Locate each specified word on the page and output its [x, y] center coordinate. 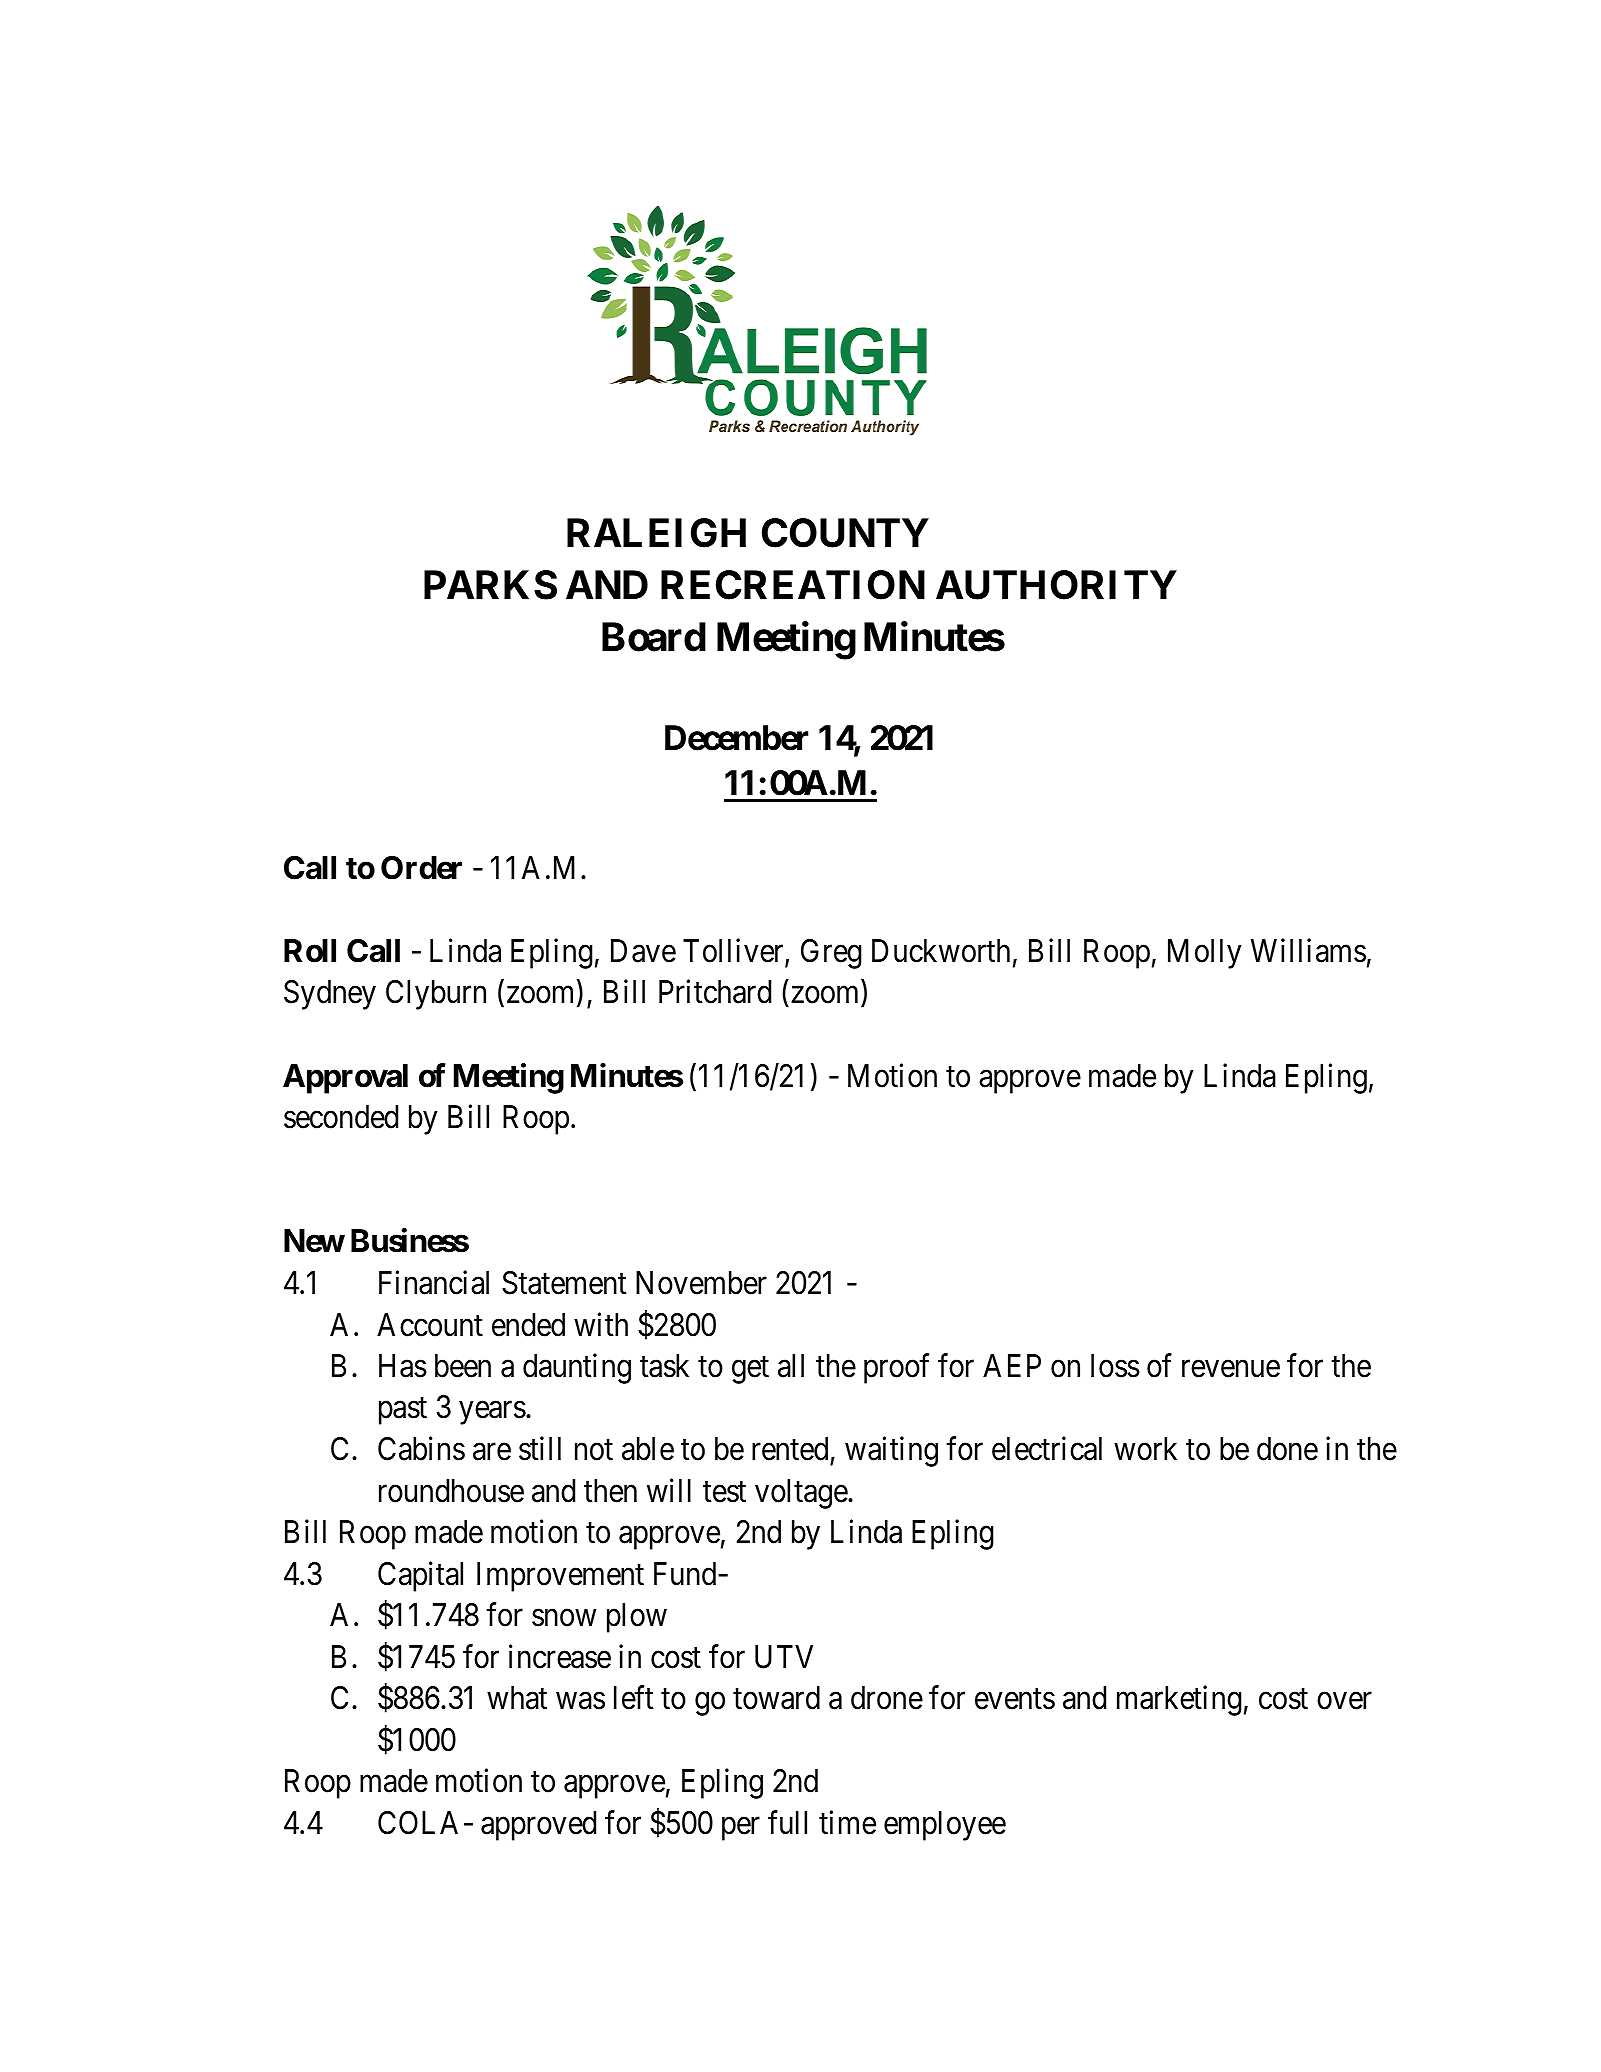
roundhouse [451, 1491]
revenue [1231, 1369]
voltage [802, 1494]
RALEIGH [656, 533]
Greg [831, 954]
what [517, 1698]
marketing [1179, 1701]
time [847, 1822]
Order [421, 868]
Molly [1205, 954]
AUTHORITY [1056, 585]
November [701, 1283]
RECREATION [793, 585]
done [1287, 1449]
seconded [341, 1117]
